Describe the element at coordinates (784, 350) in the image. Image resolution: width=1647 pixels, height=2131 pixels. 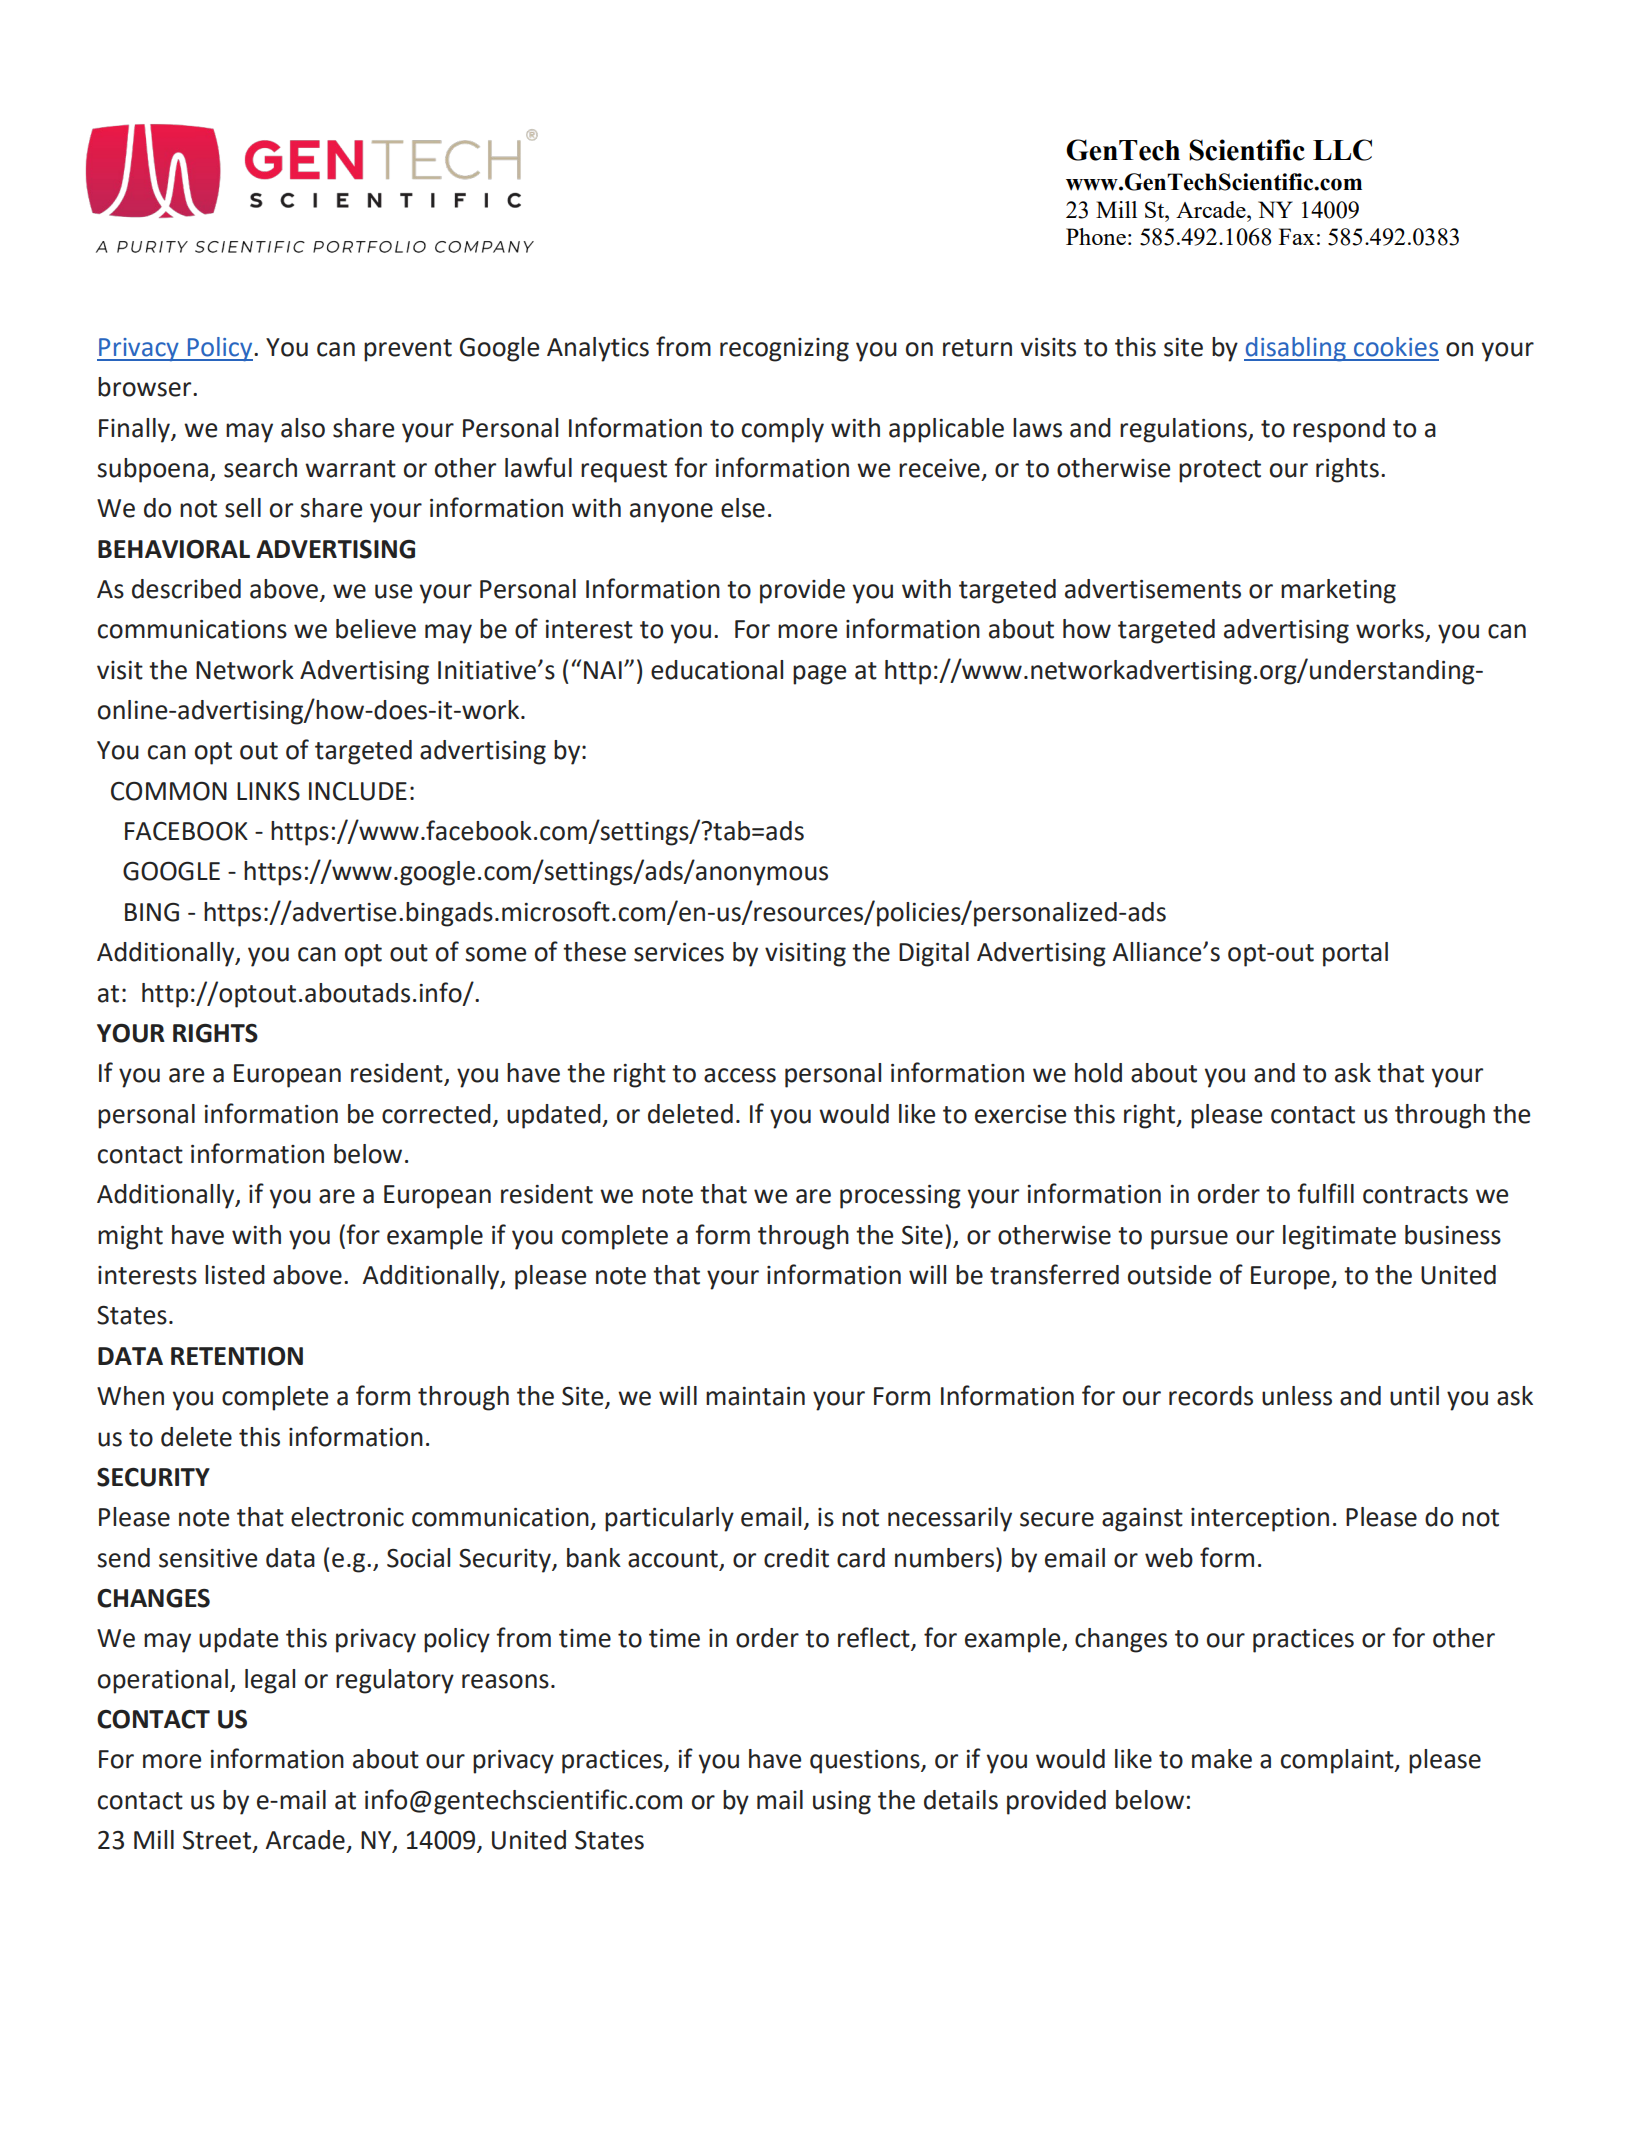
I see `recognizing` at that location.
